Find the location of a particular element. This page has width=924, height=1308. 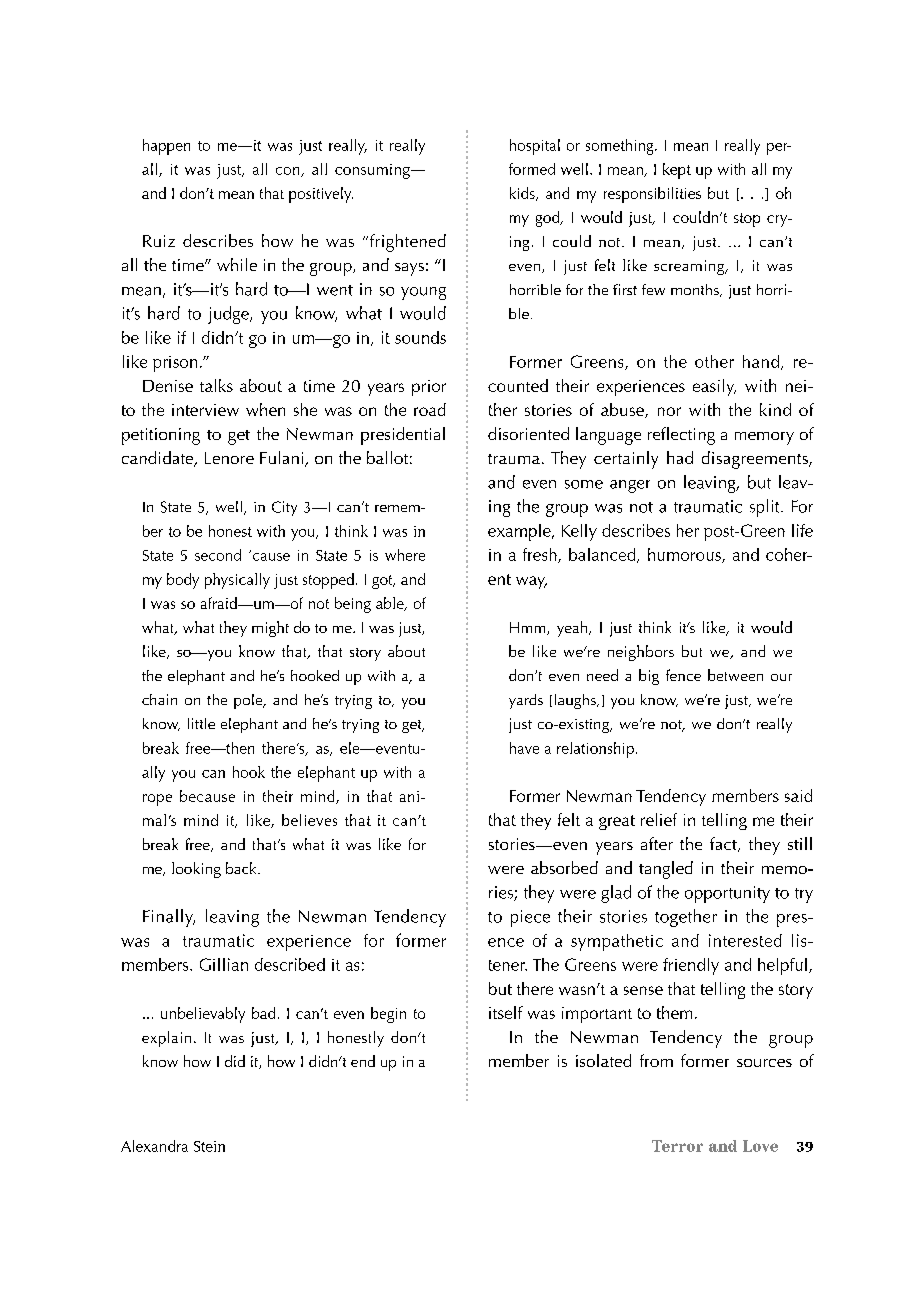

split is located at coordinates (766, 508).
